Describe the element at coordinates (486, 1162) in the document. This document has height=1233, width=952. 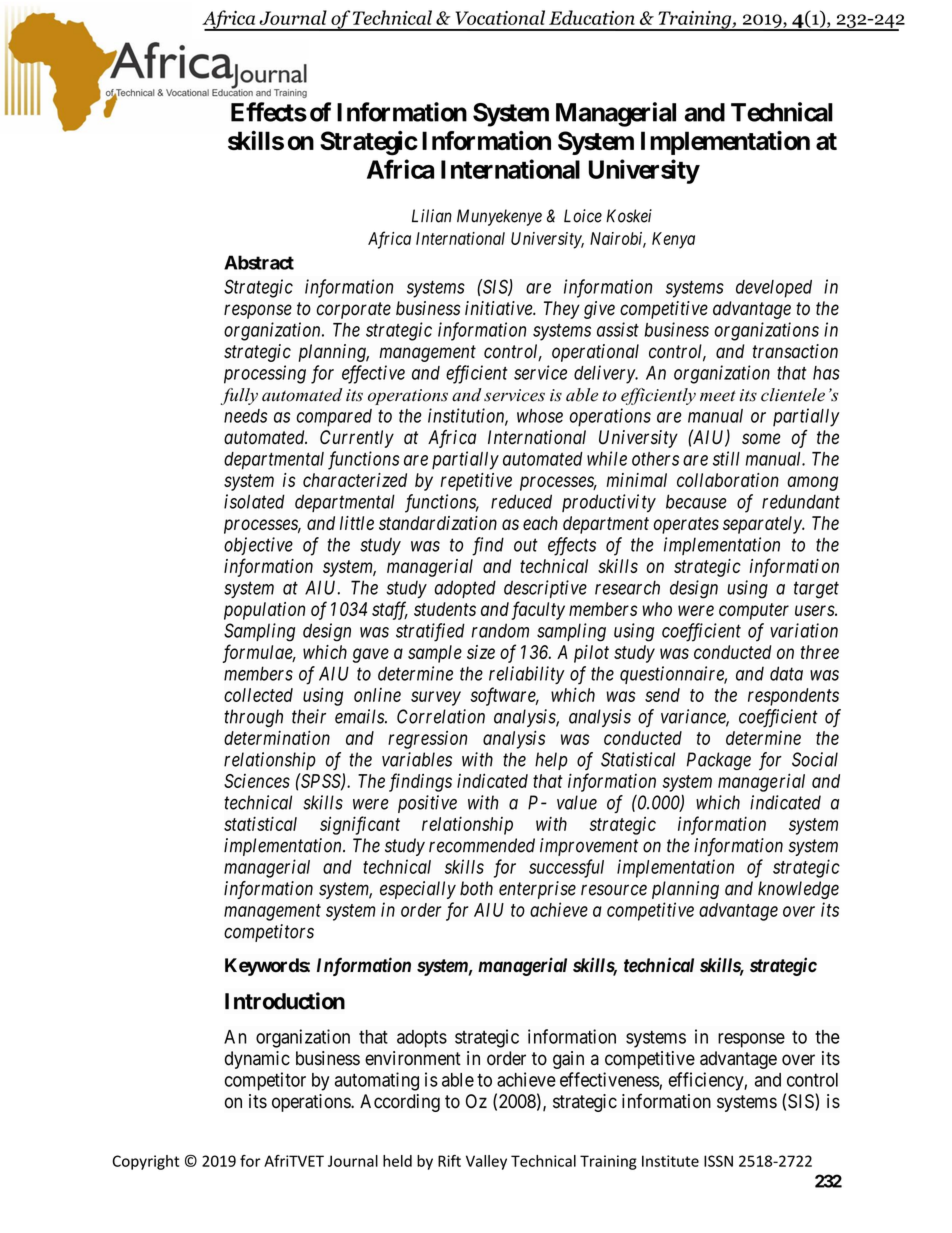
I see `Valley` at that location.
